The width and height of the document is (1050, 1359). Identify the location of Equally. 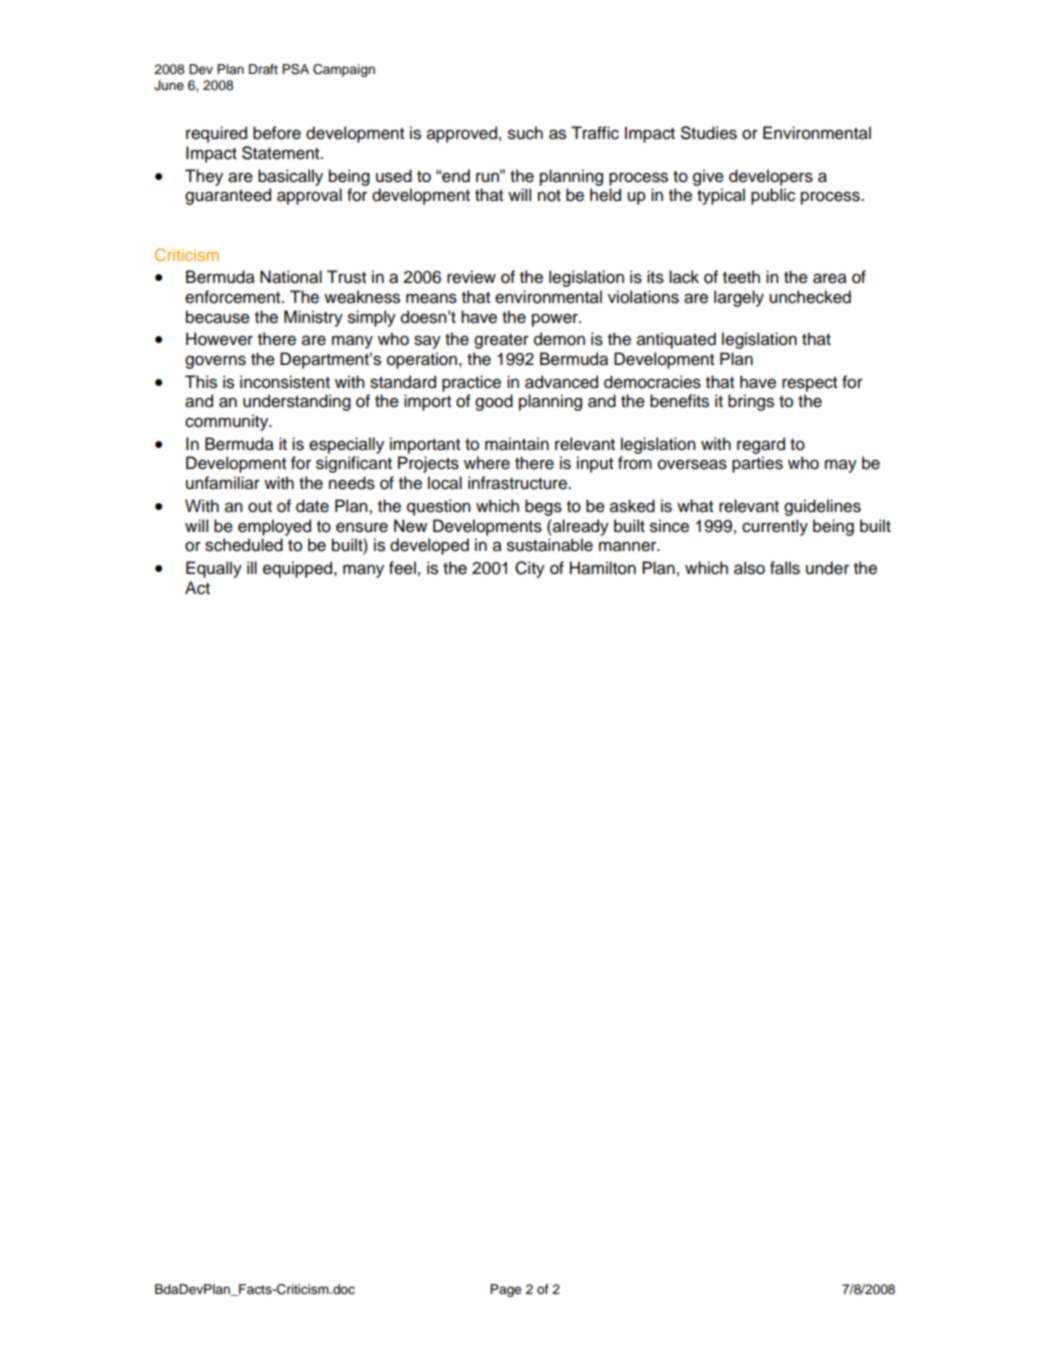
(214, 569).
